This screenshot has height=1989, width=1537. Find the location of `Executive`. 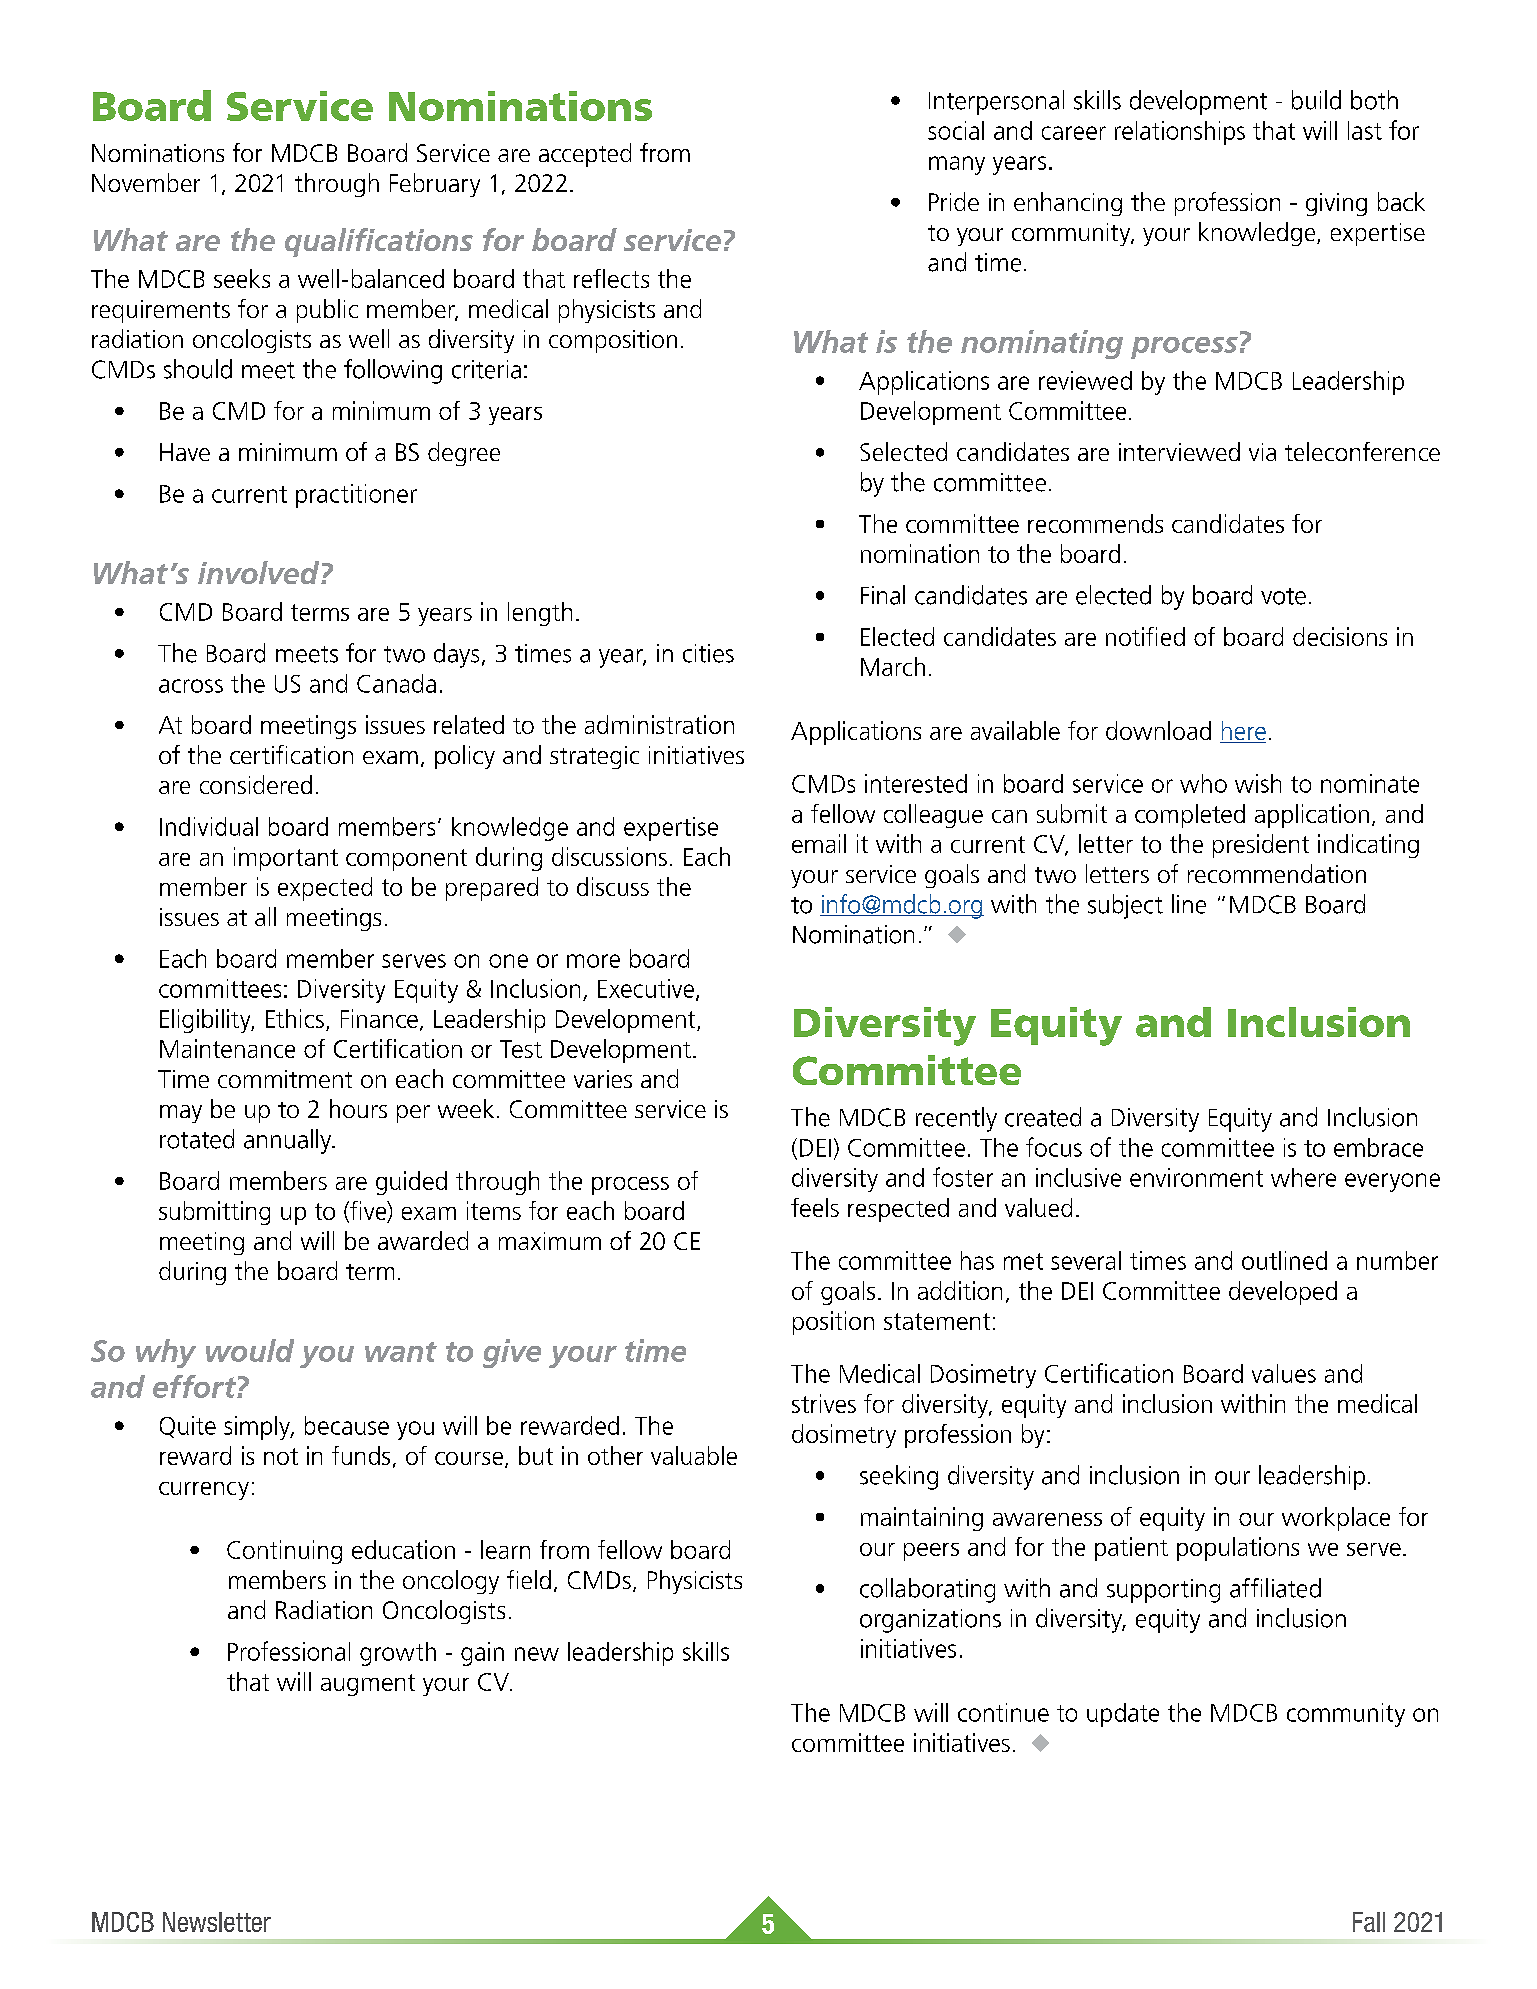

Executive is located at coordinates (647, 989).
